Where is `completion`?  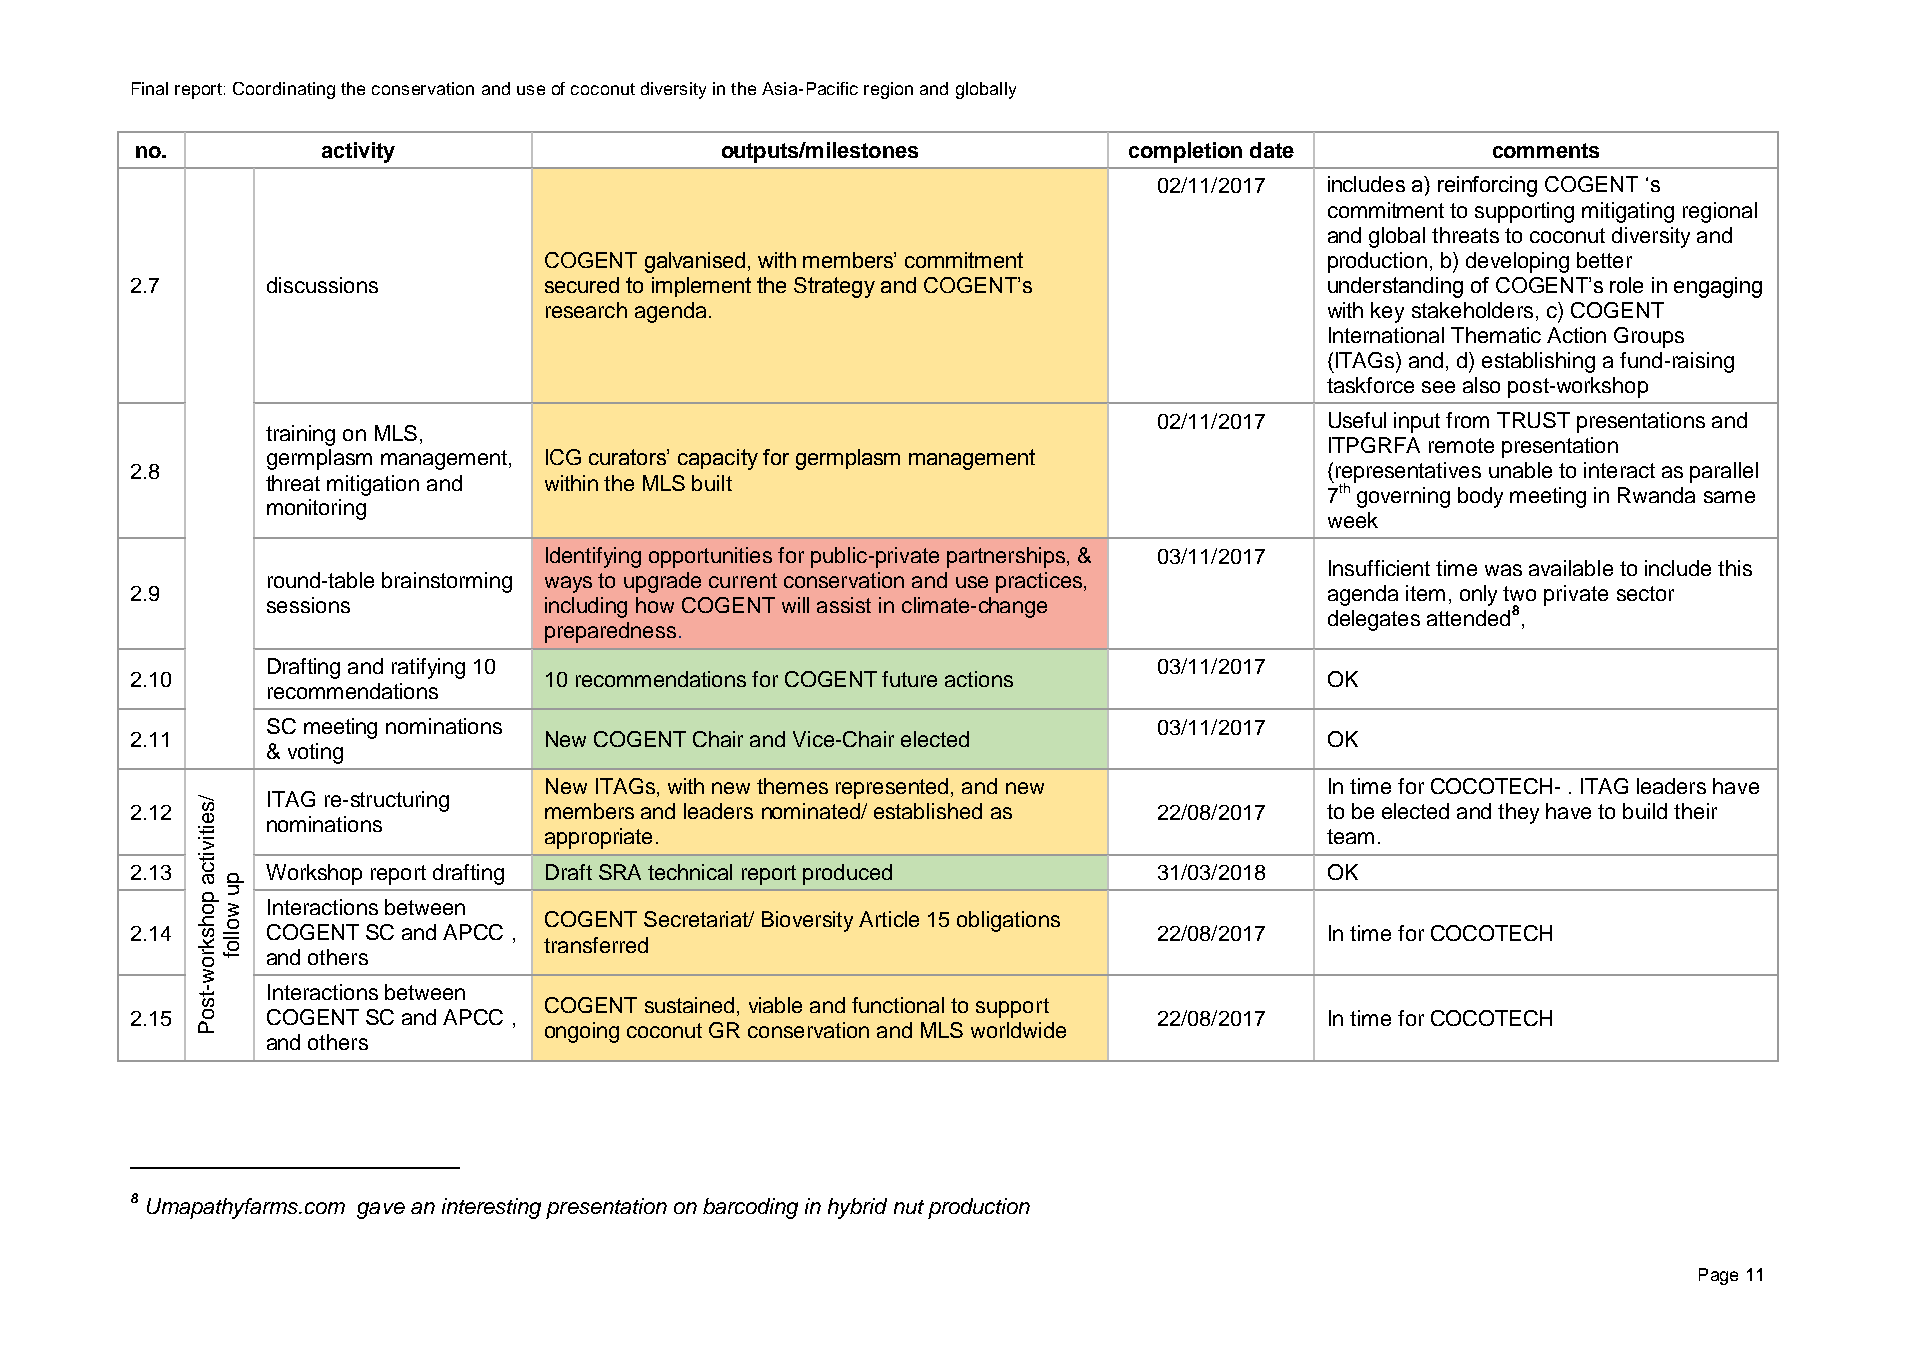 completion is located at coordinates (1185, 152).
